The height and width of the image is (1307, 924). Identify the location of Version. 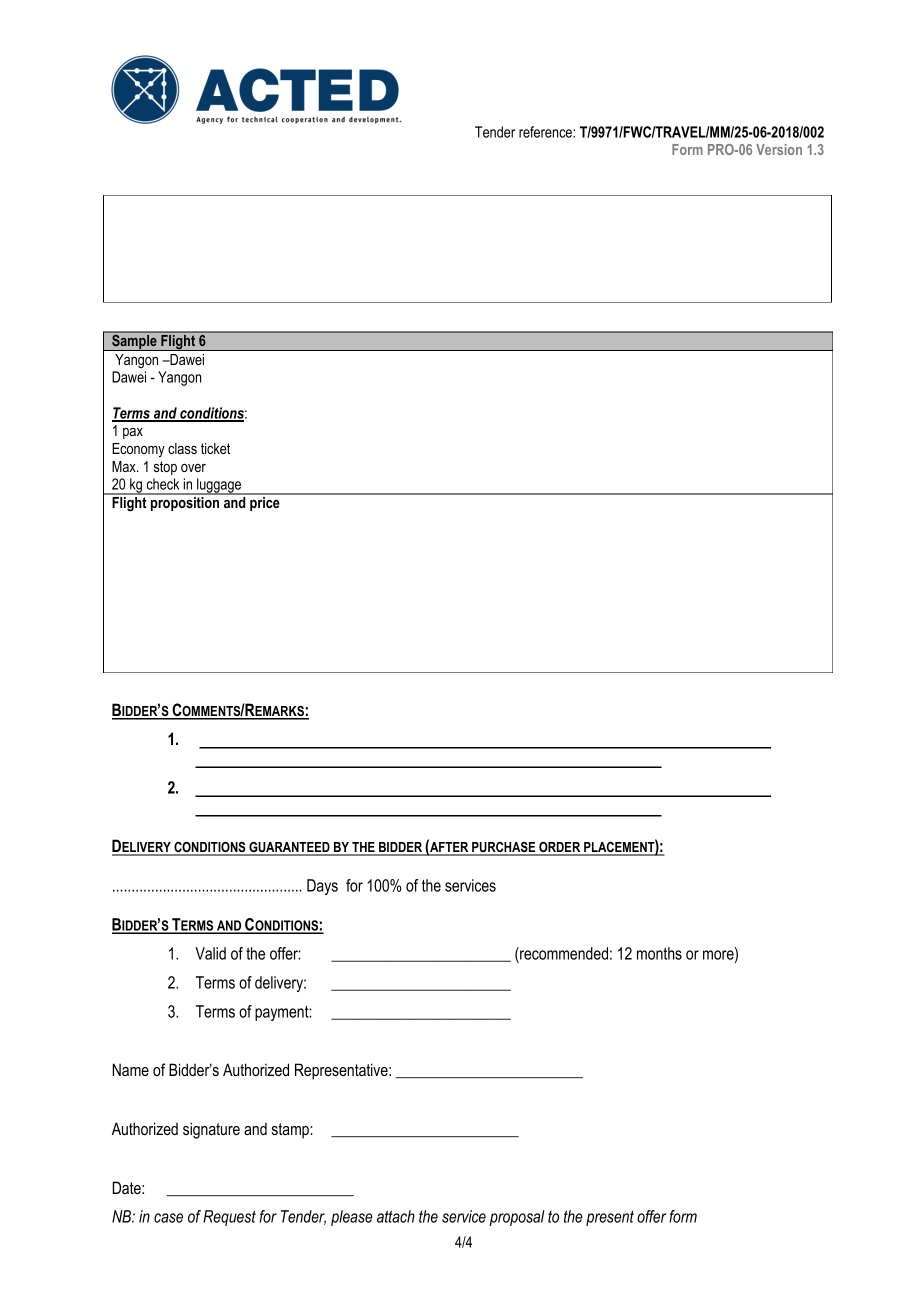
(779, 149).
